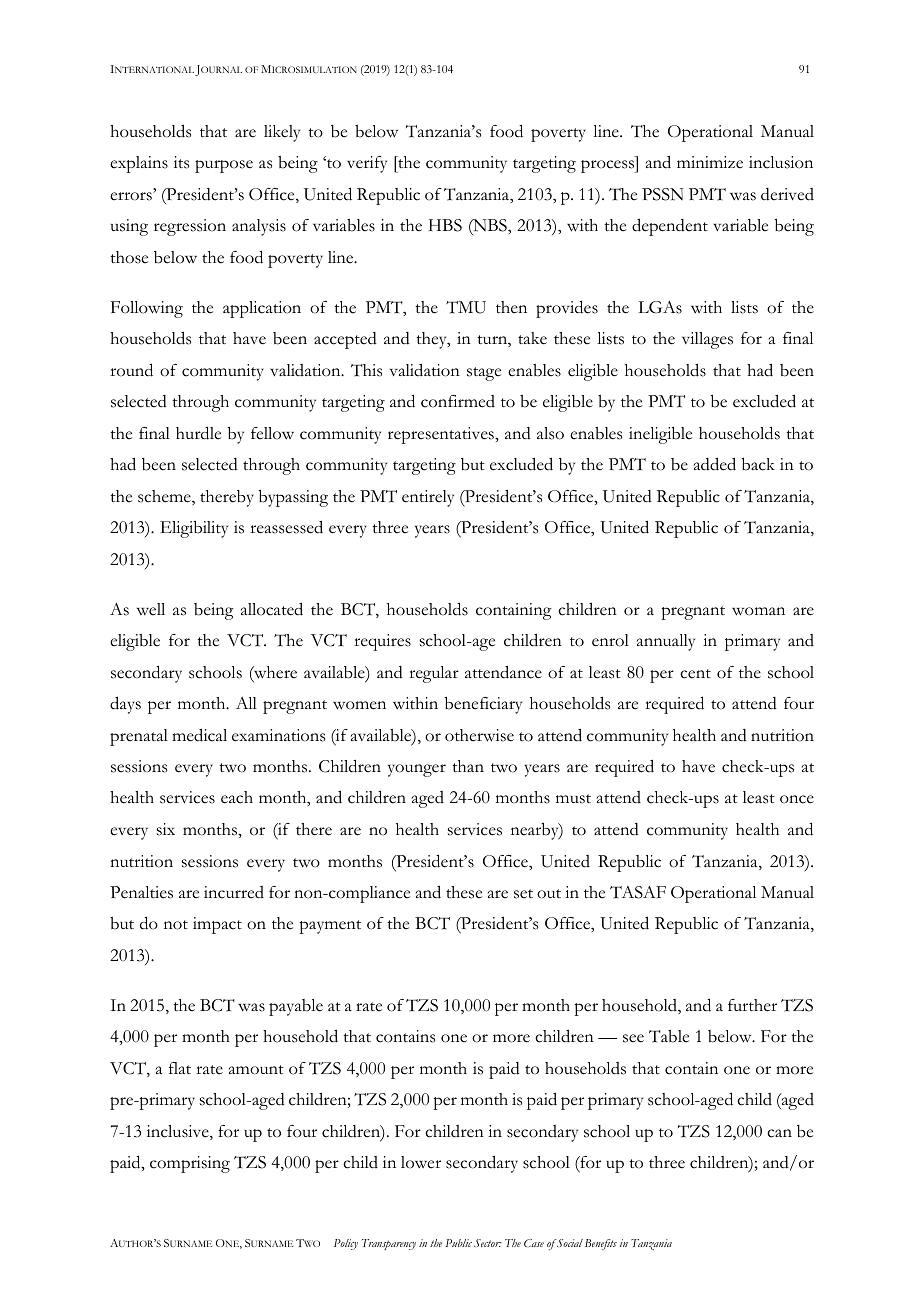 The image size is (924, 1308). What do you see at coordinates (445, 225) in the image?
I see `HBS` at bounding box center [445, 225].
